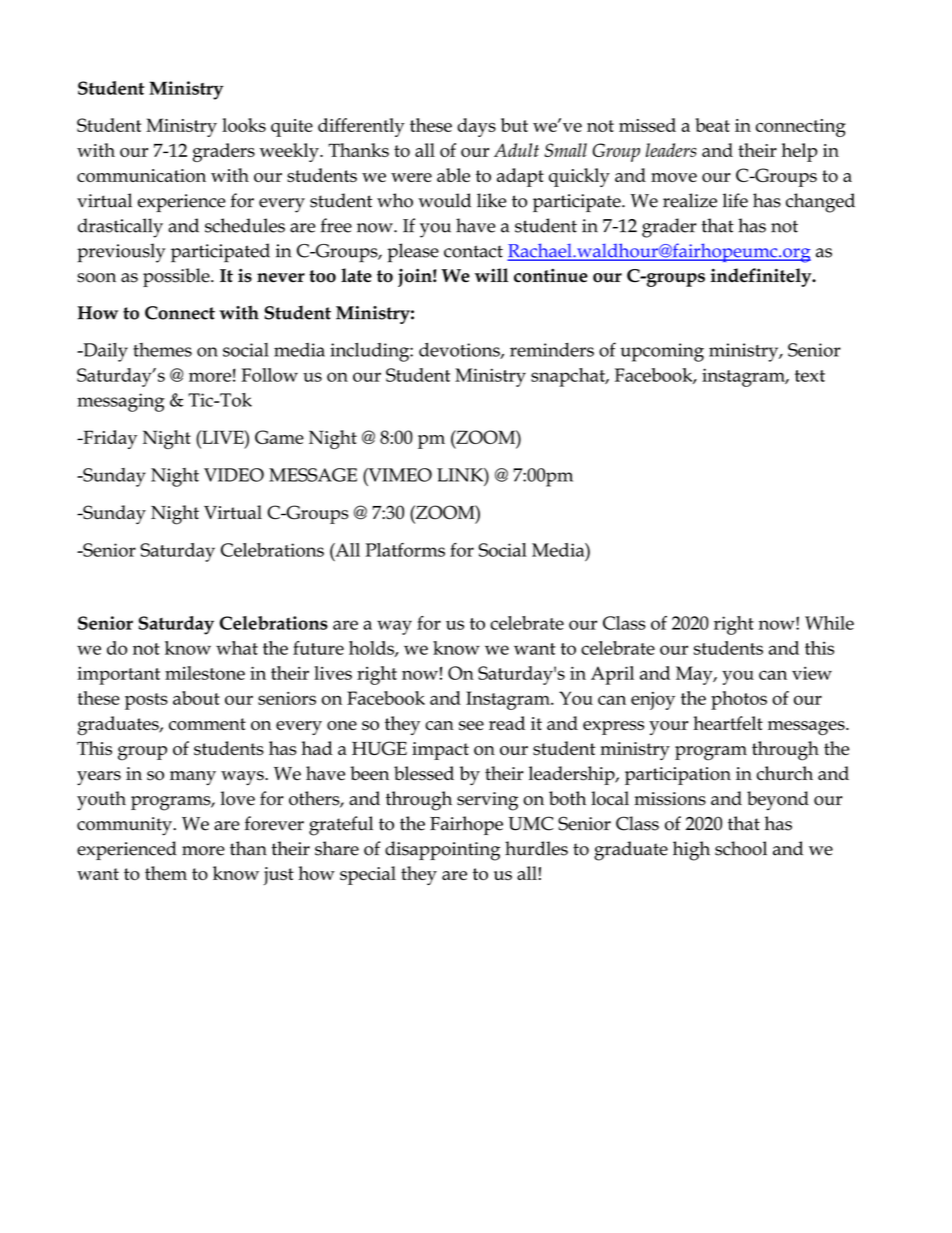 This image has width=952, height=1233. Describe the element at coordinates (141, 175) in the image. I see `communication` at that location.
